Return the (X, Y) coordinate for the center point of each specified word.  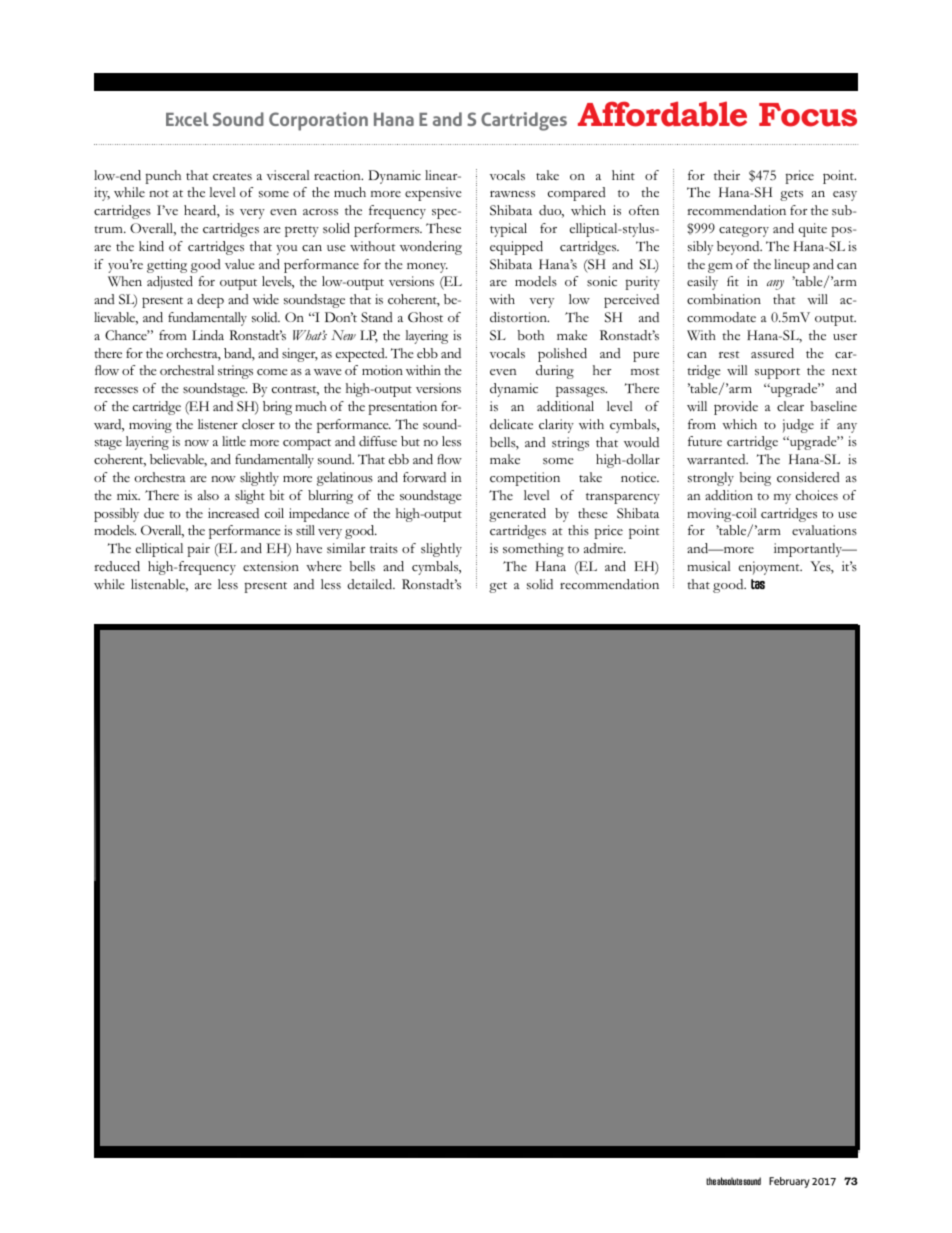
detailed (371, 584)
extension (271, 566)
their (727, 175)
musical (709, 566)
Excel (187, 119)
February (789, 1182)
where (324, 566)
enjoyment (770, 568)
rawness (512, 194)
